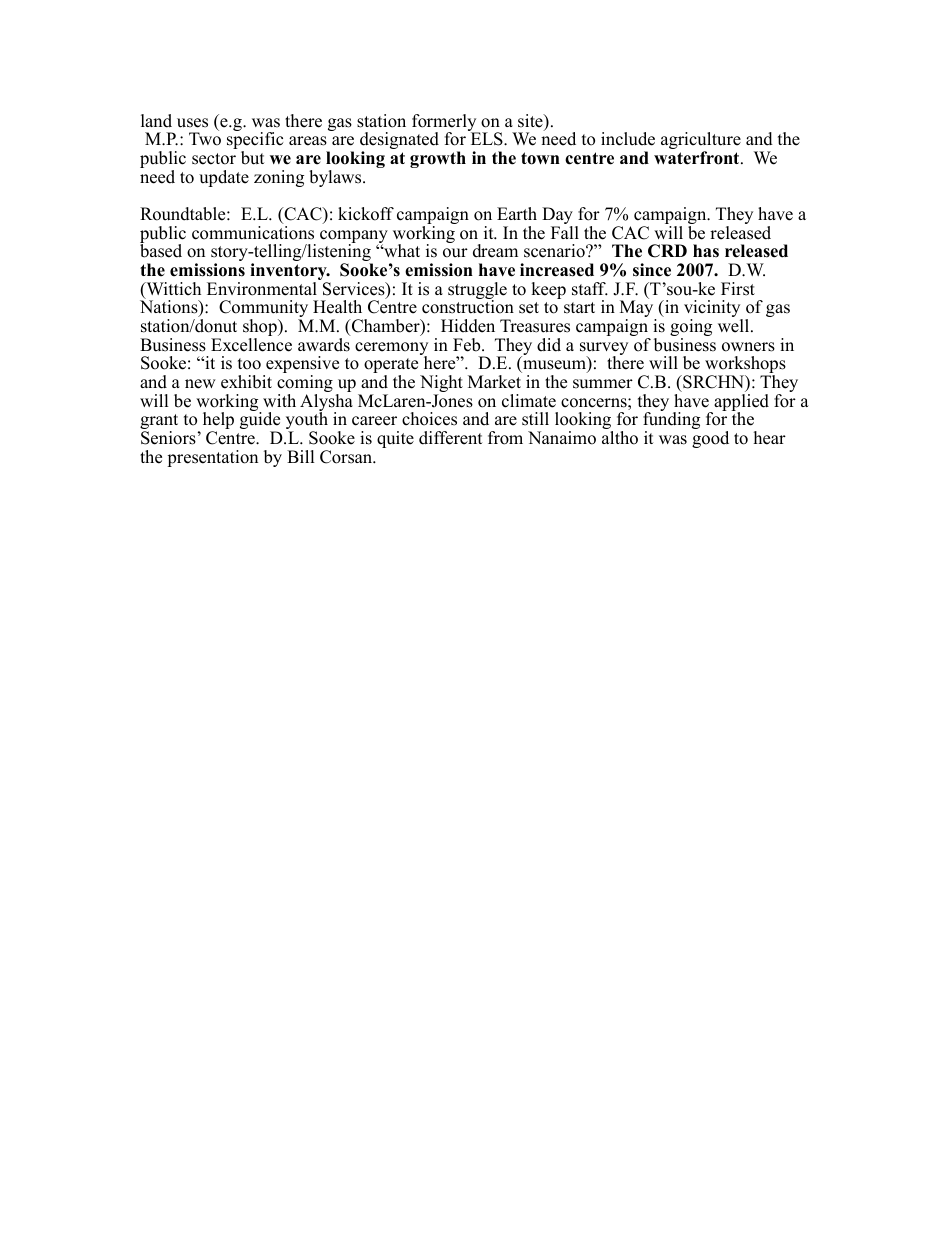 The height and width of the screenshot is (1233, 952). What do you see at coordinates (451, 438) in the screenshot?
I see `different` at bounding box center [451, 438].
